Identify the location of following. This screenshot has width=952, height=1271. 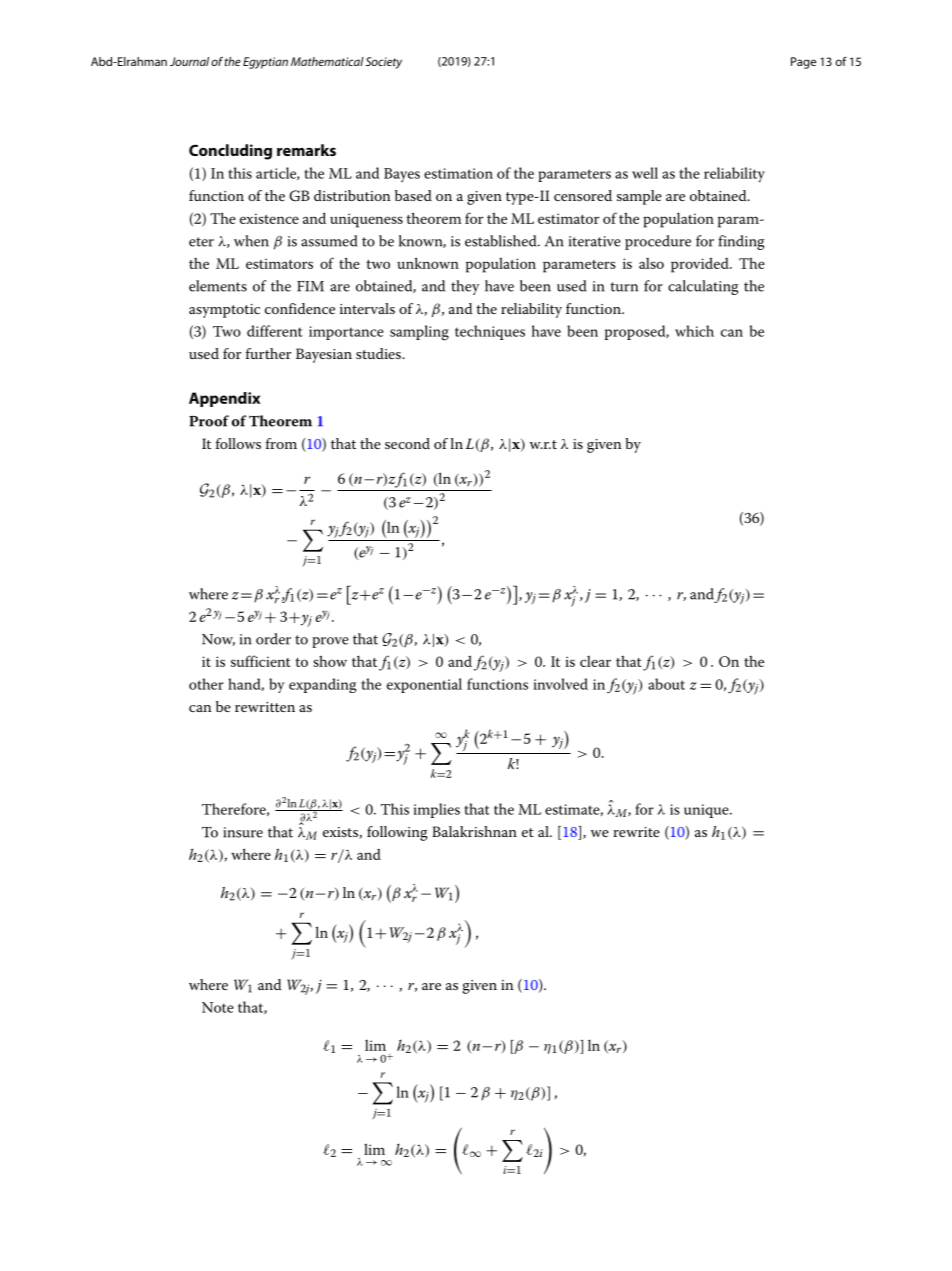
(397, 833).
